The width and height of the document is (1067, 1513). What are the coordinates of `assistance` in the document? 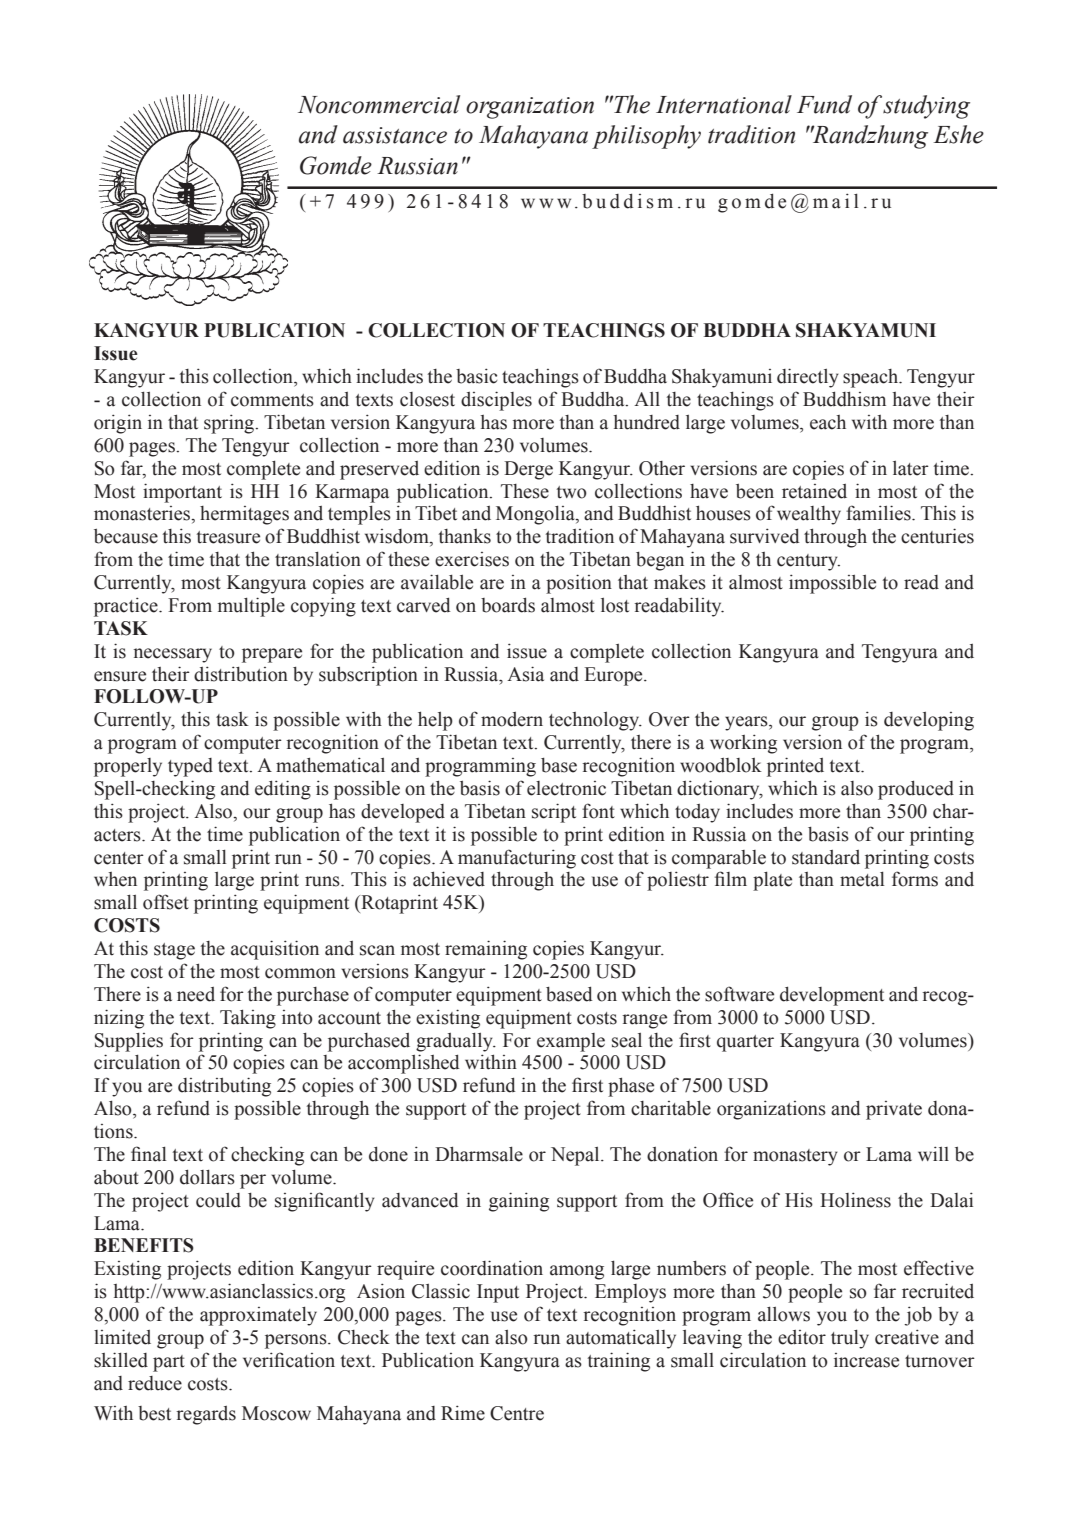 It's located at (395, 135).
